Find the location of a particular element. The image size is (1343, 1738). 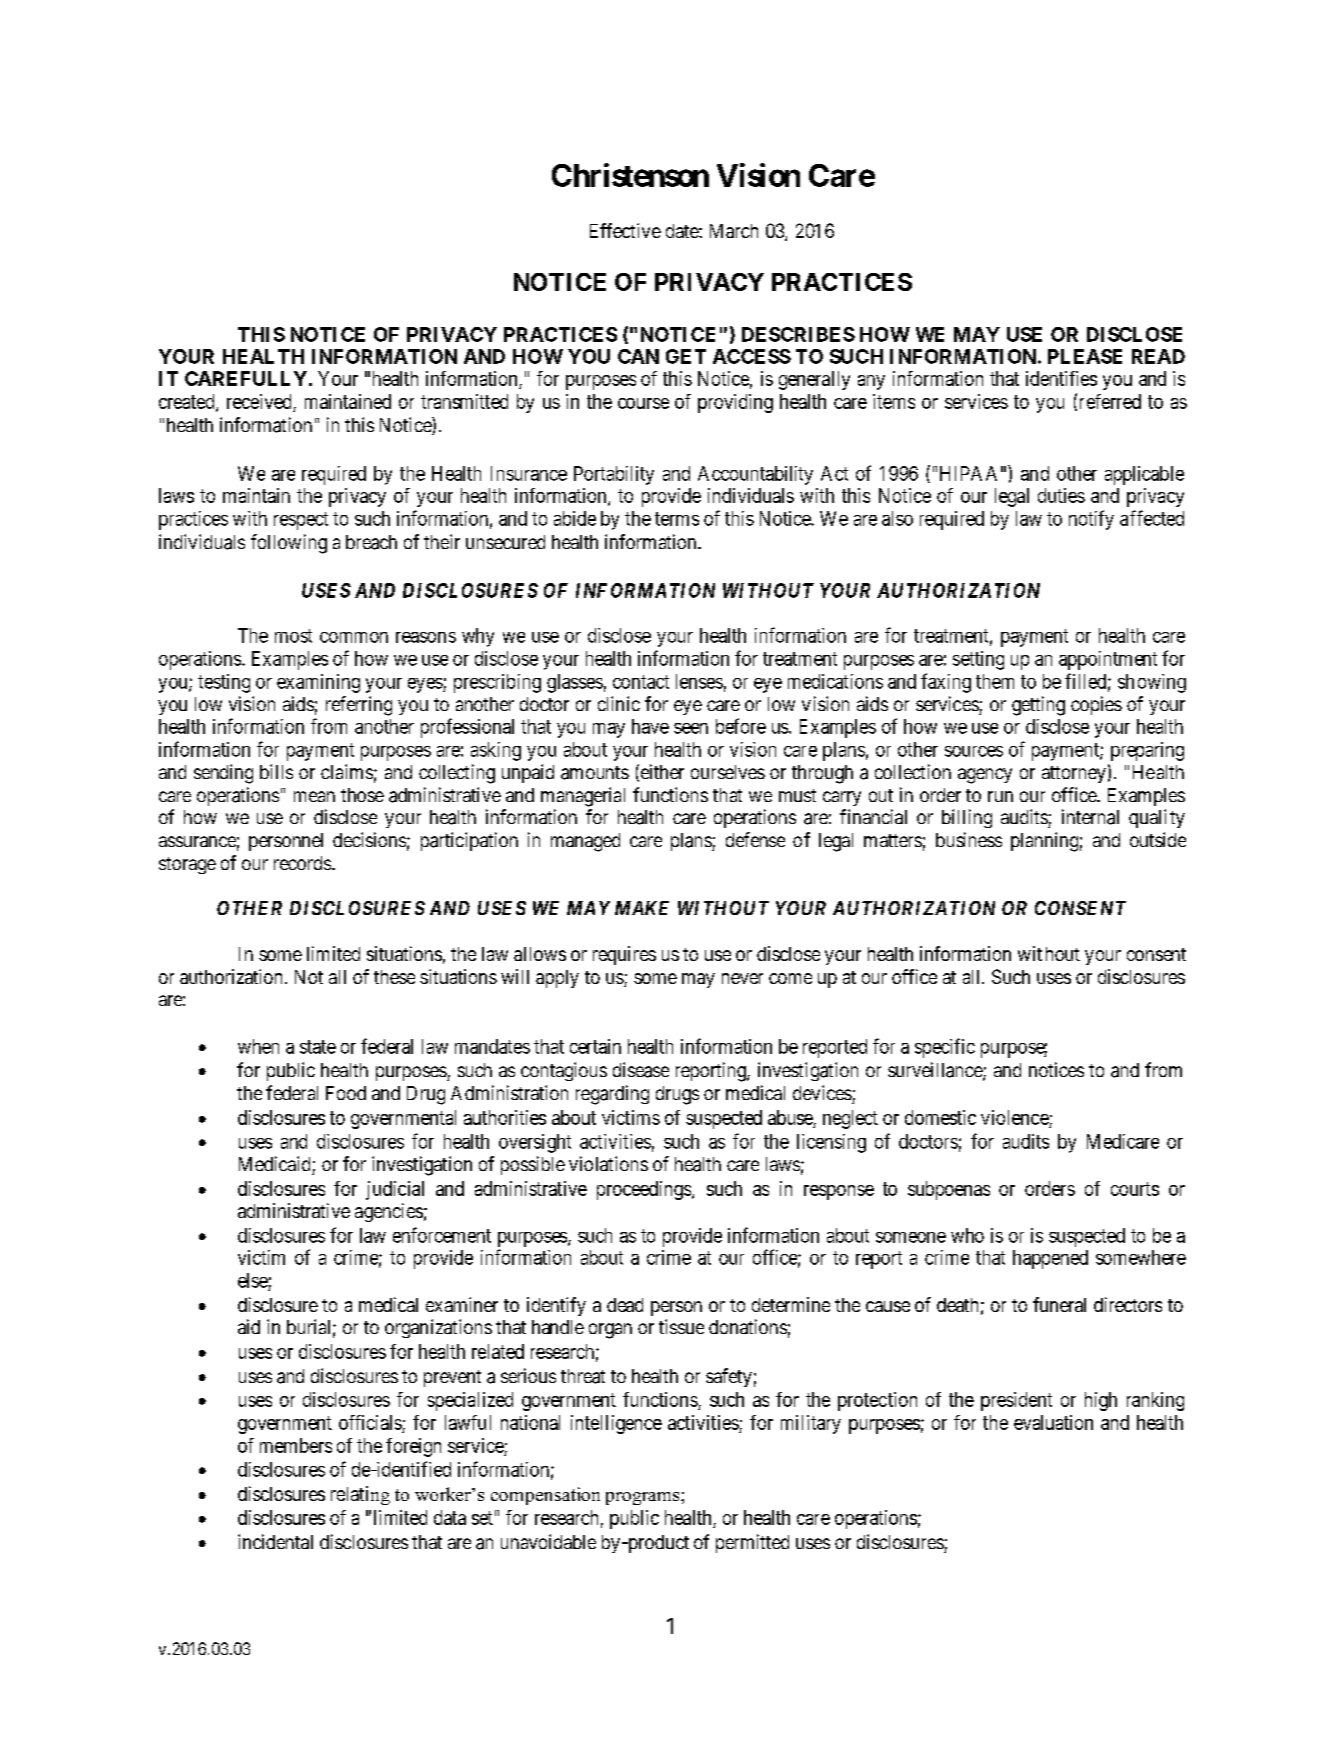

records is located at coordinates (302, 863).
